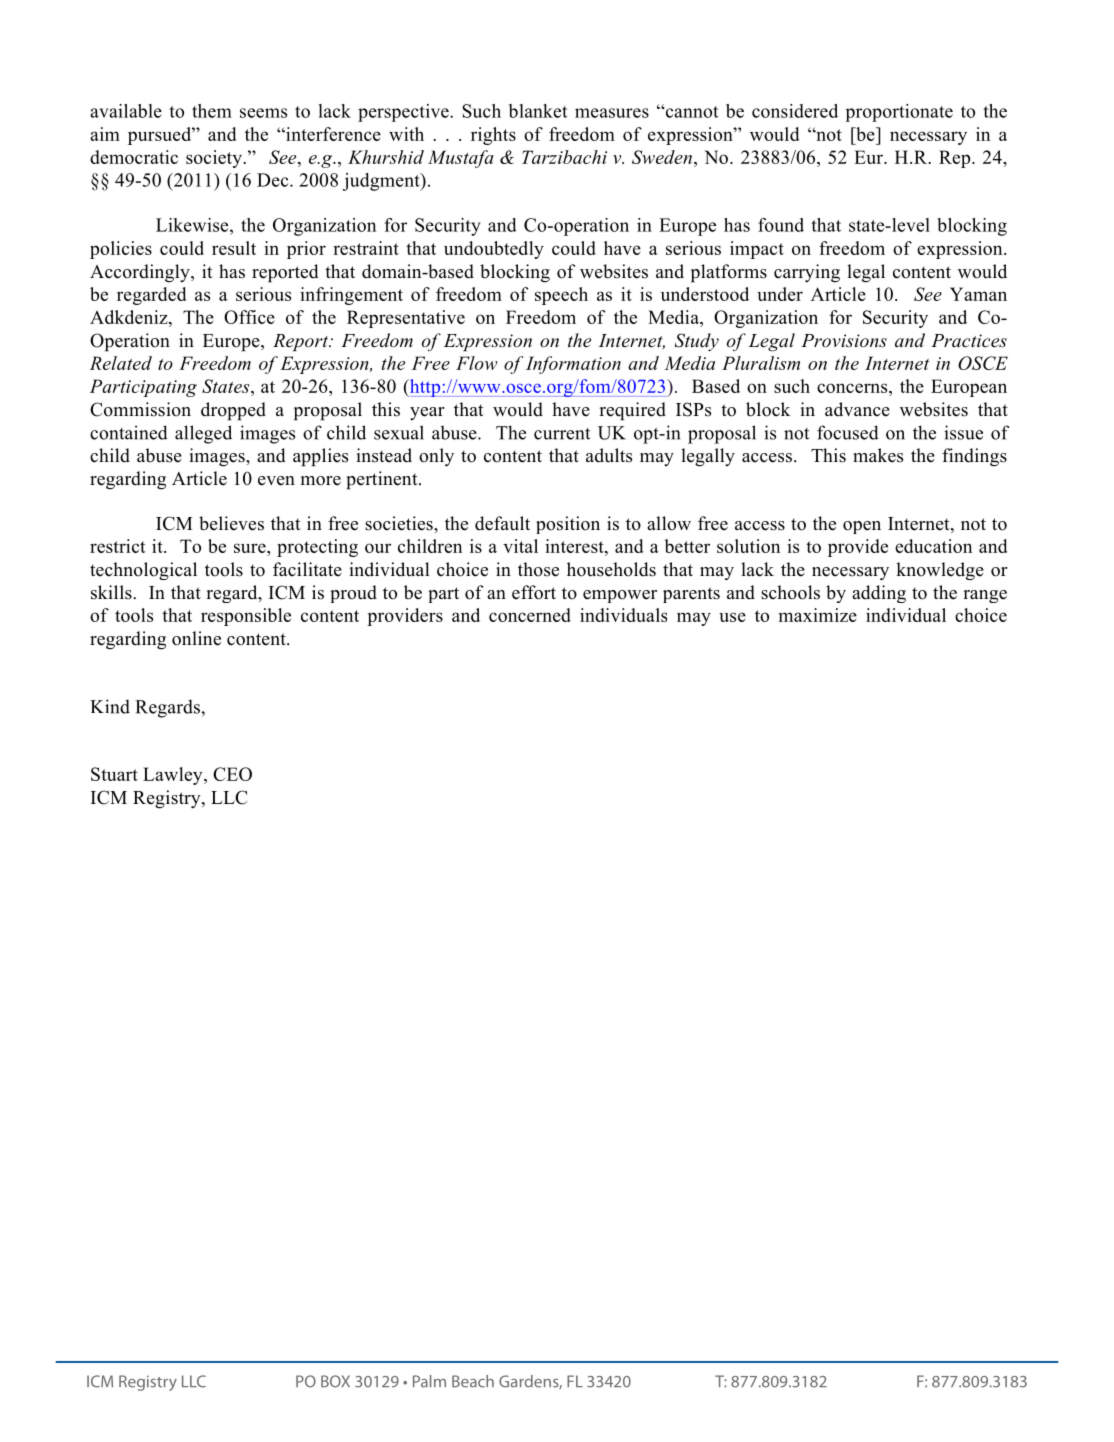 This page has width=1114, height=1442. What do you see at coordinates (203, 434) in the page?
I see `alleged` at bounding box center [203, 434].
